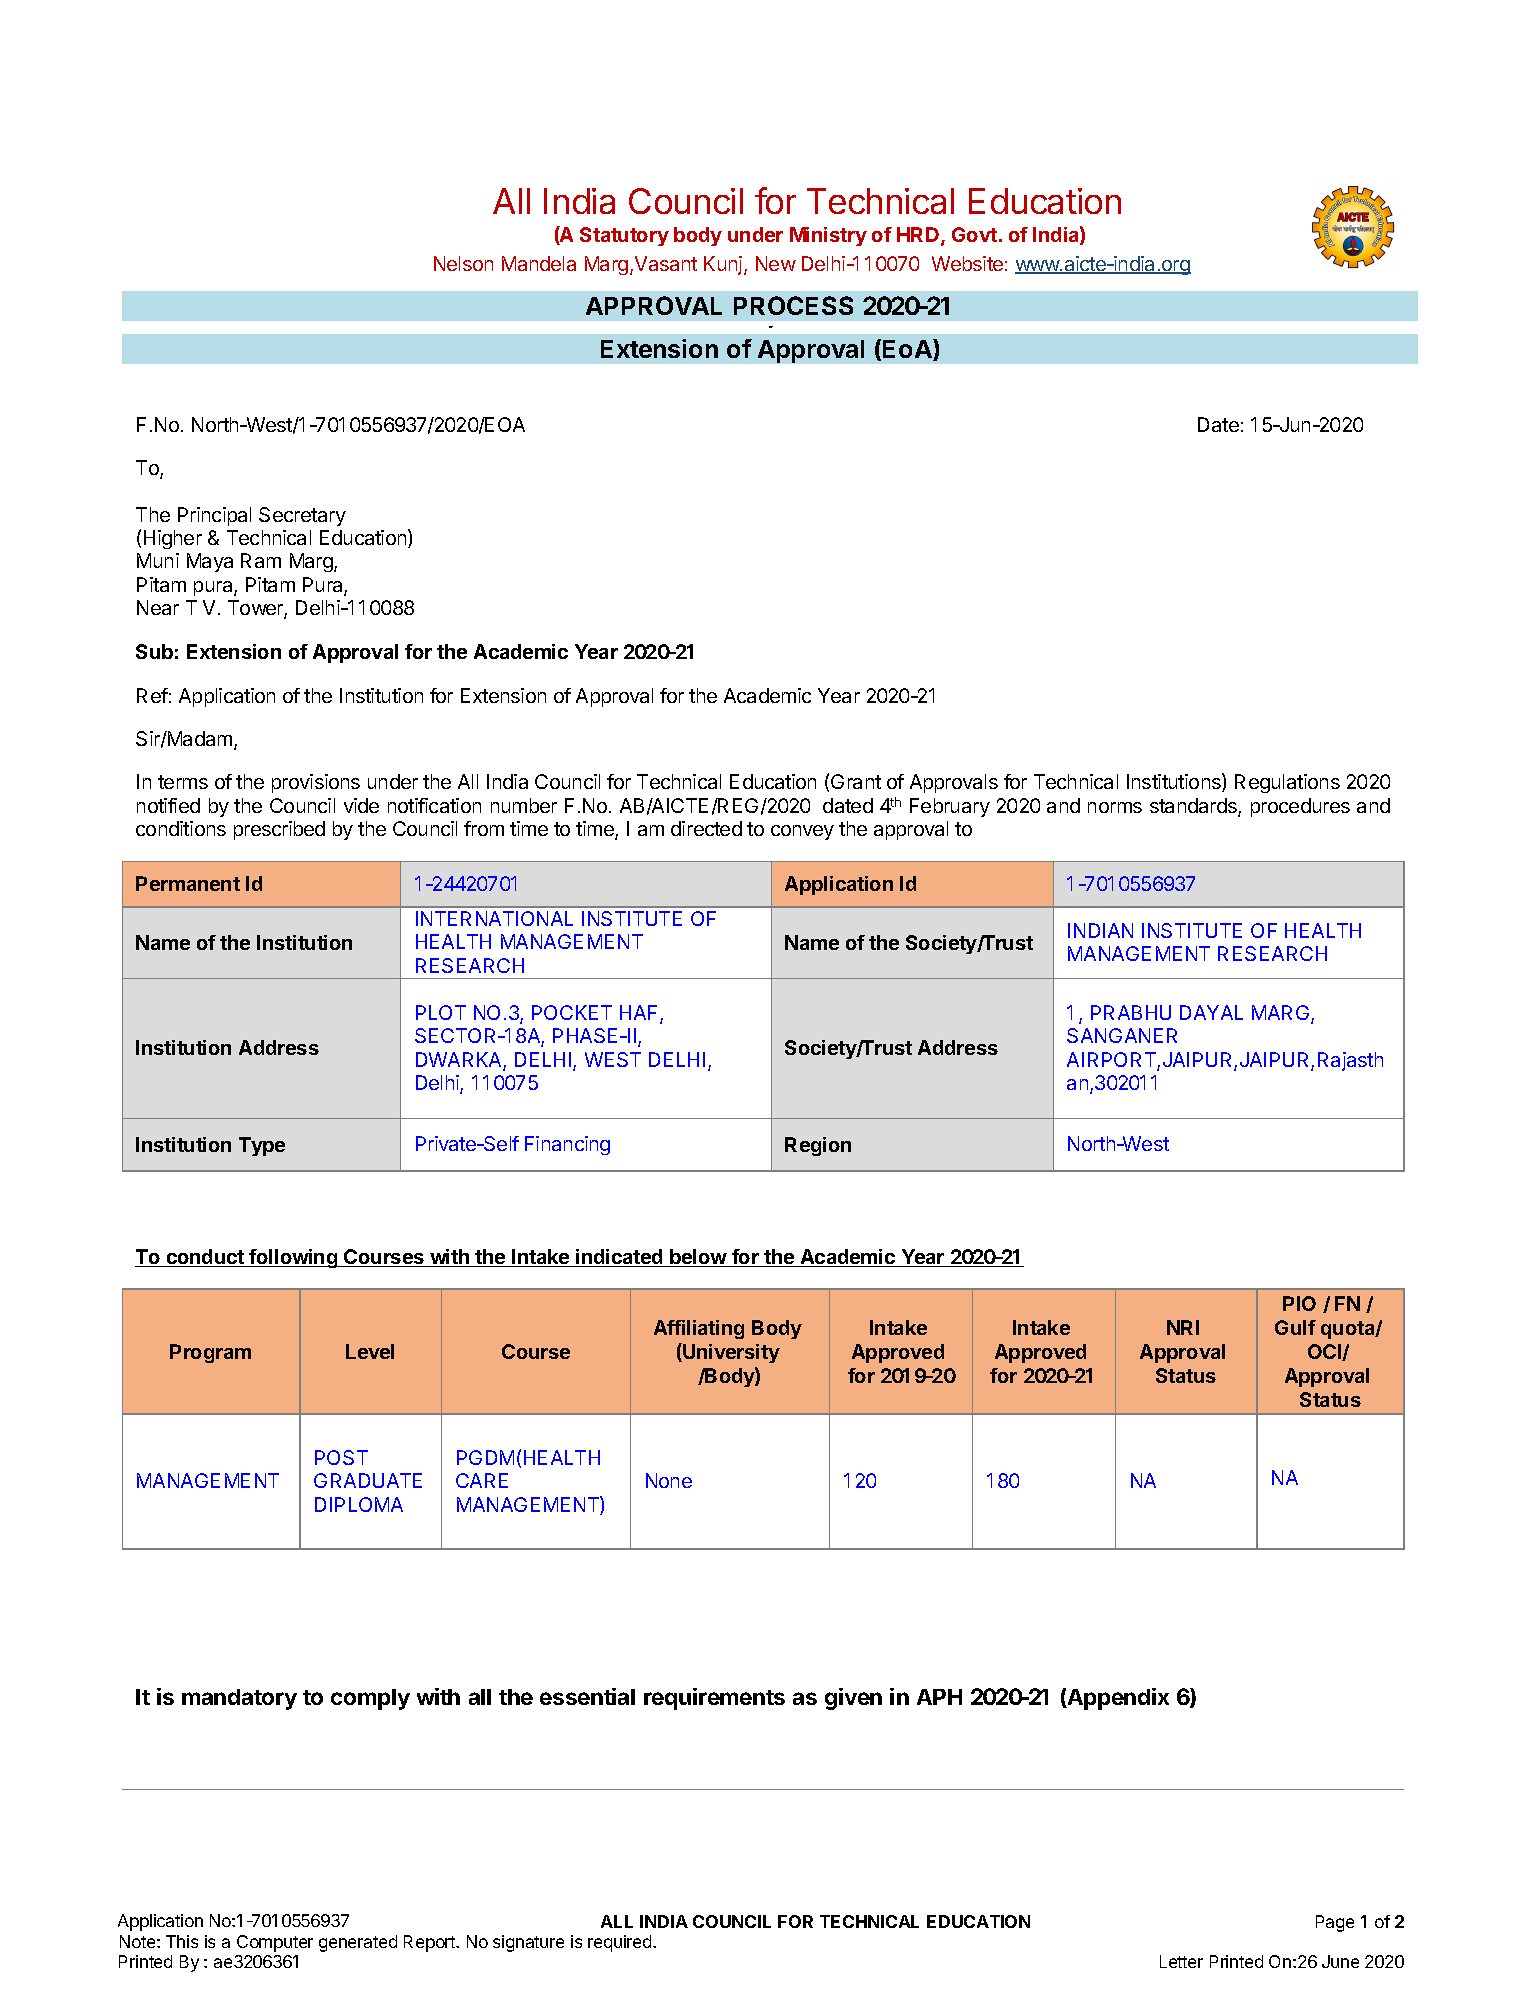 This screenshot has width=1540, height=1993. Describe the element at coordinates (818, 1146) in the screenshot. I see `Region` at that location.
